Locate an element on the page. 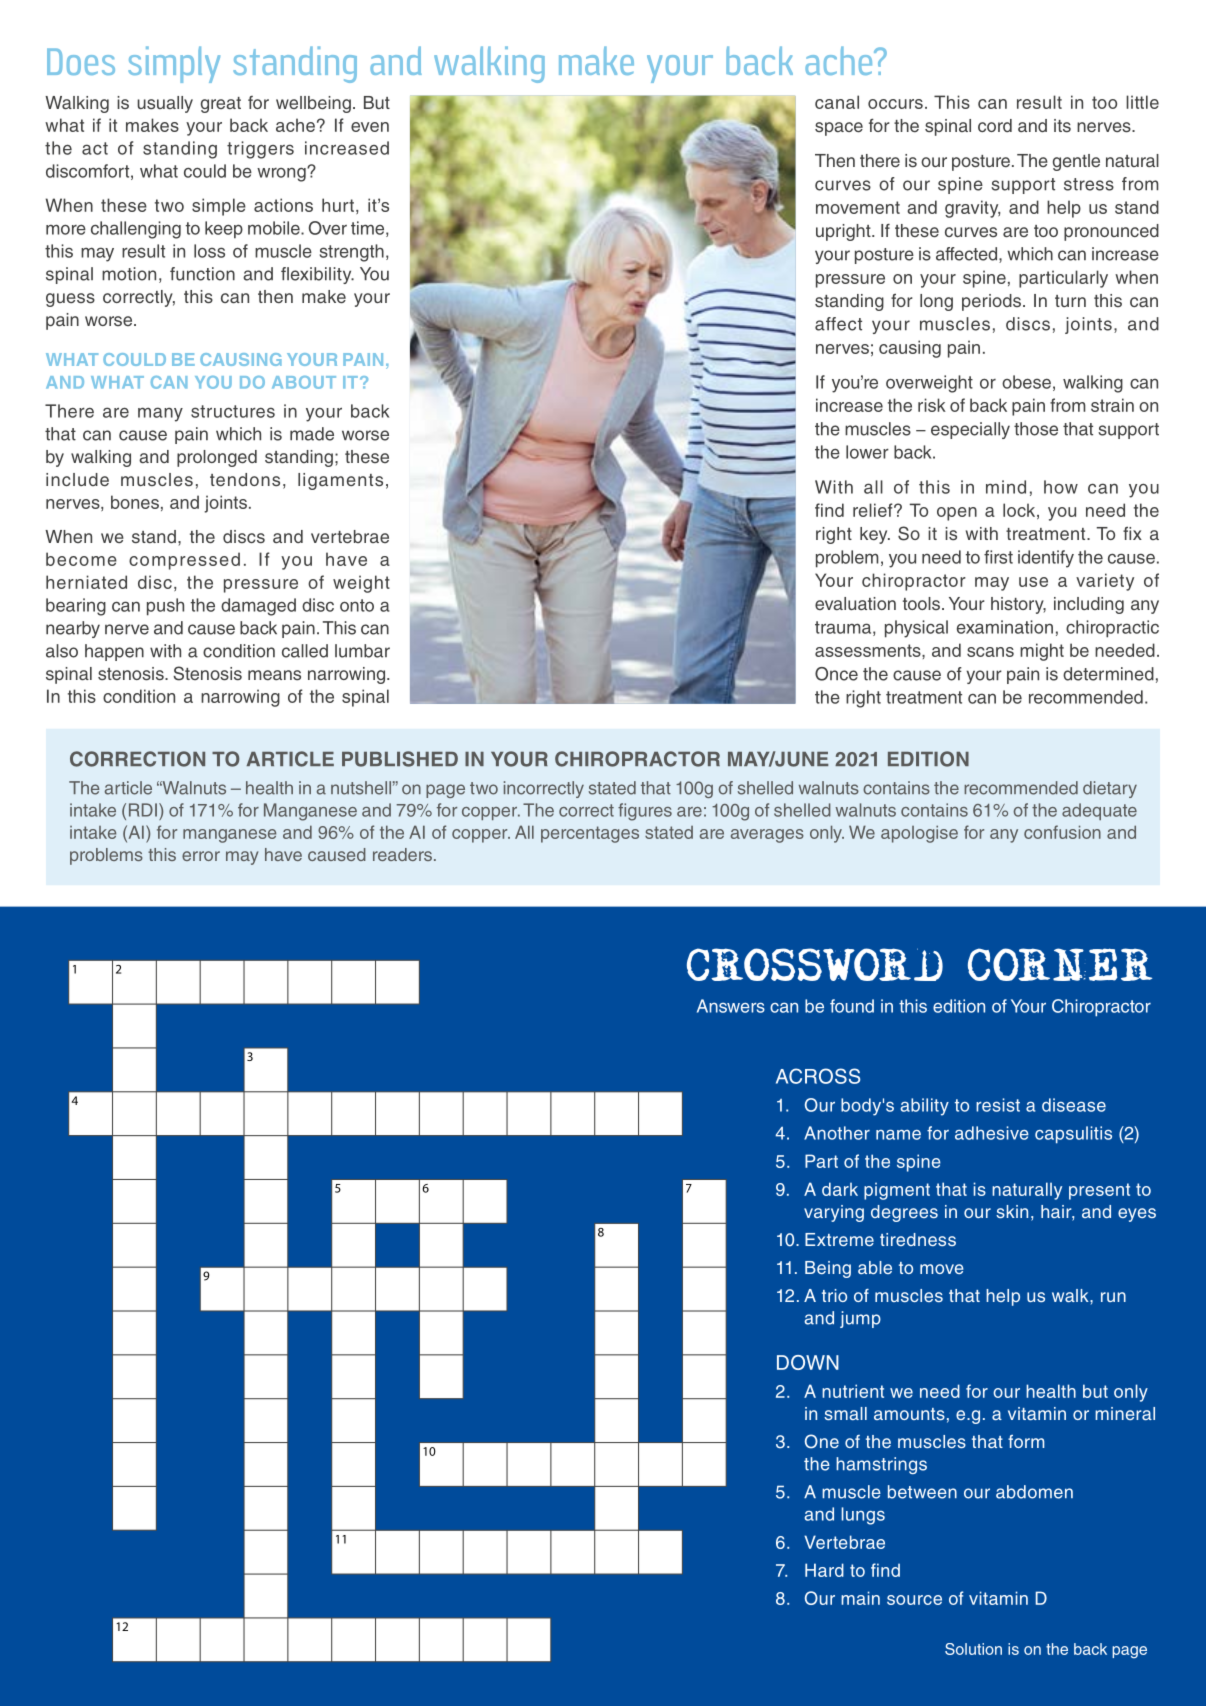  cord is located at coordinates (995, 125).
